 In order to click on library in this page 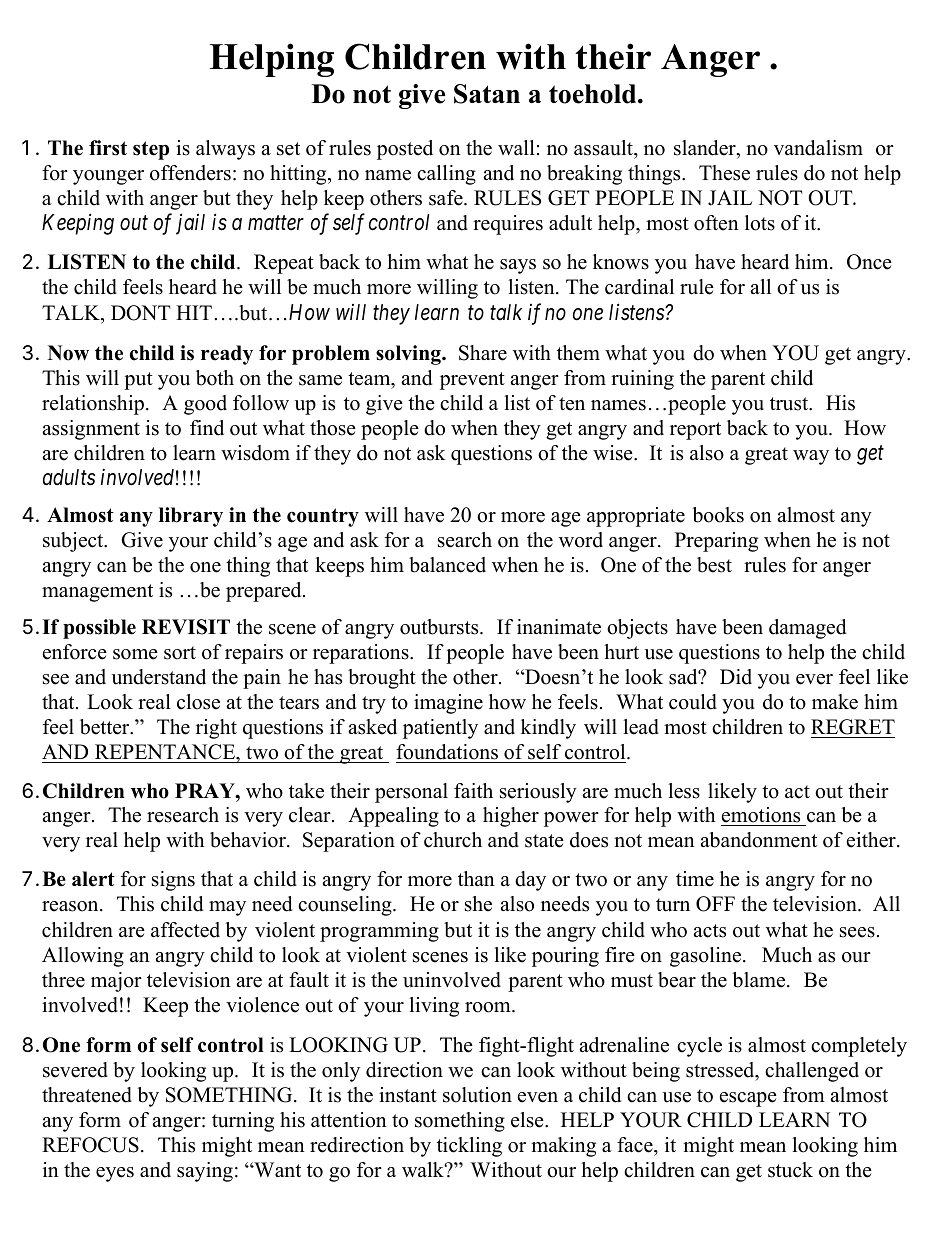, I will do `click(191, 517)`.
